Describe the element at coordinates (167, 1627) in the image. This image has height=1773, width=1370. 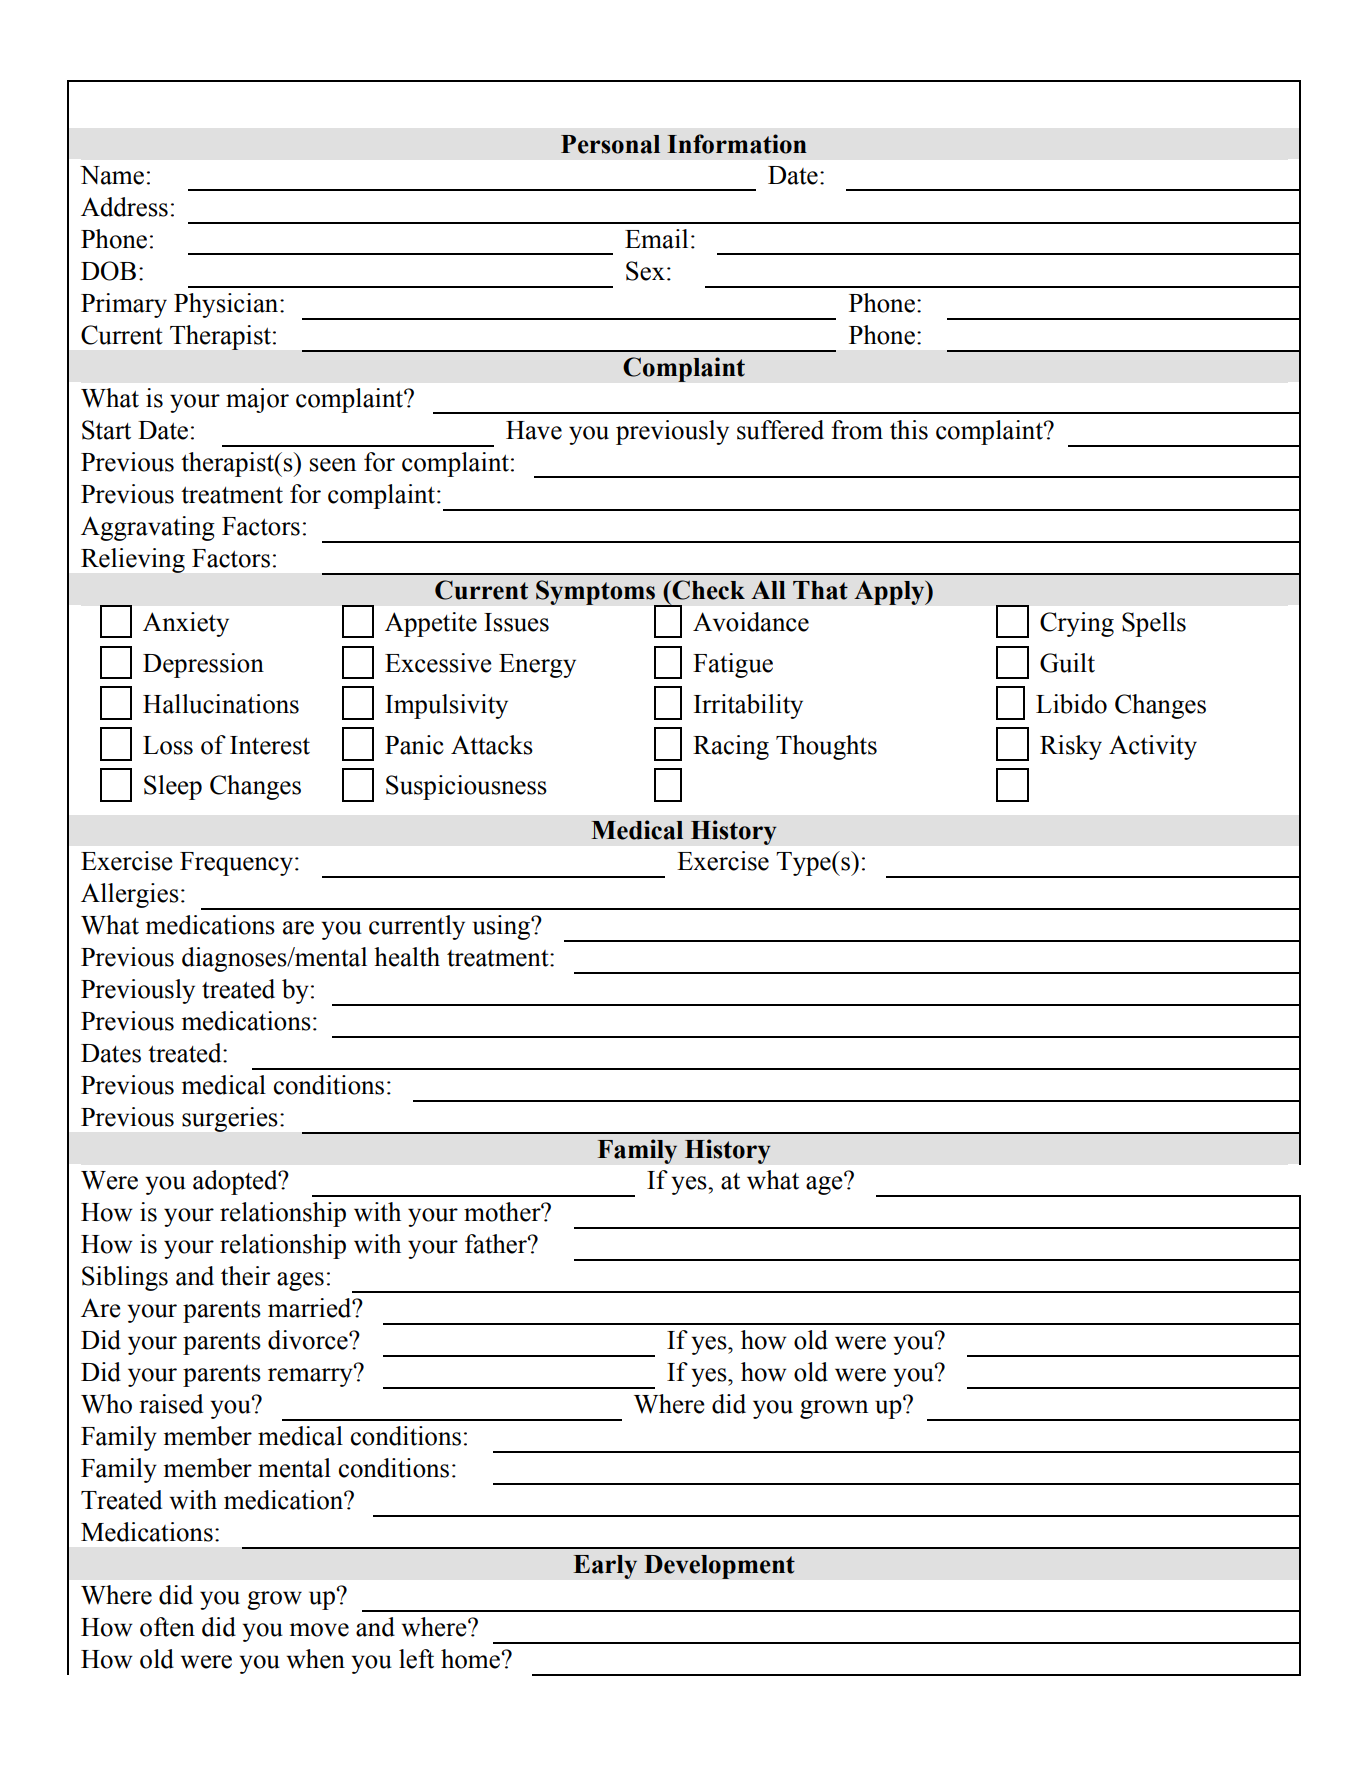
I see `often` at that location.
